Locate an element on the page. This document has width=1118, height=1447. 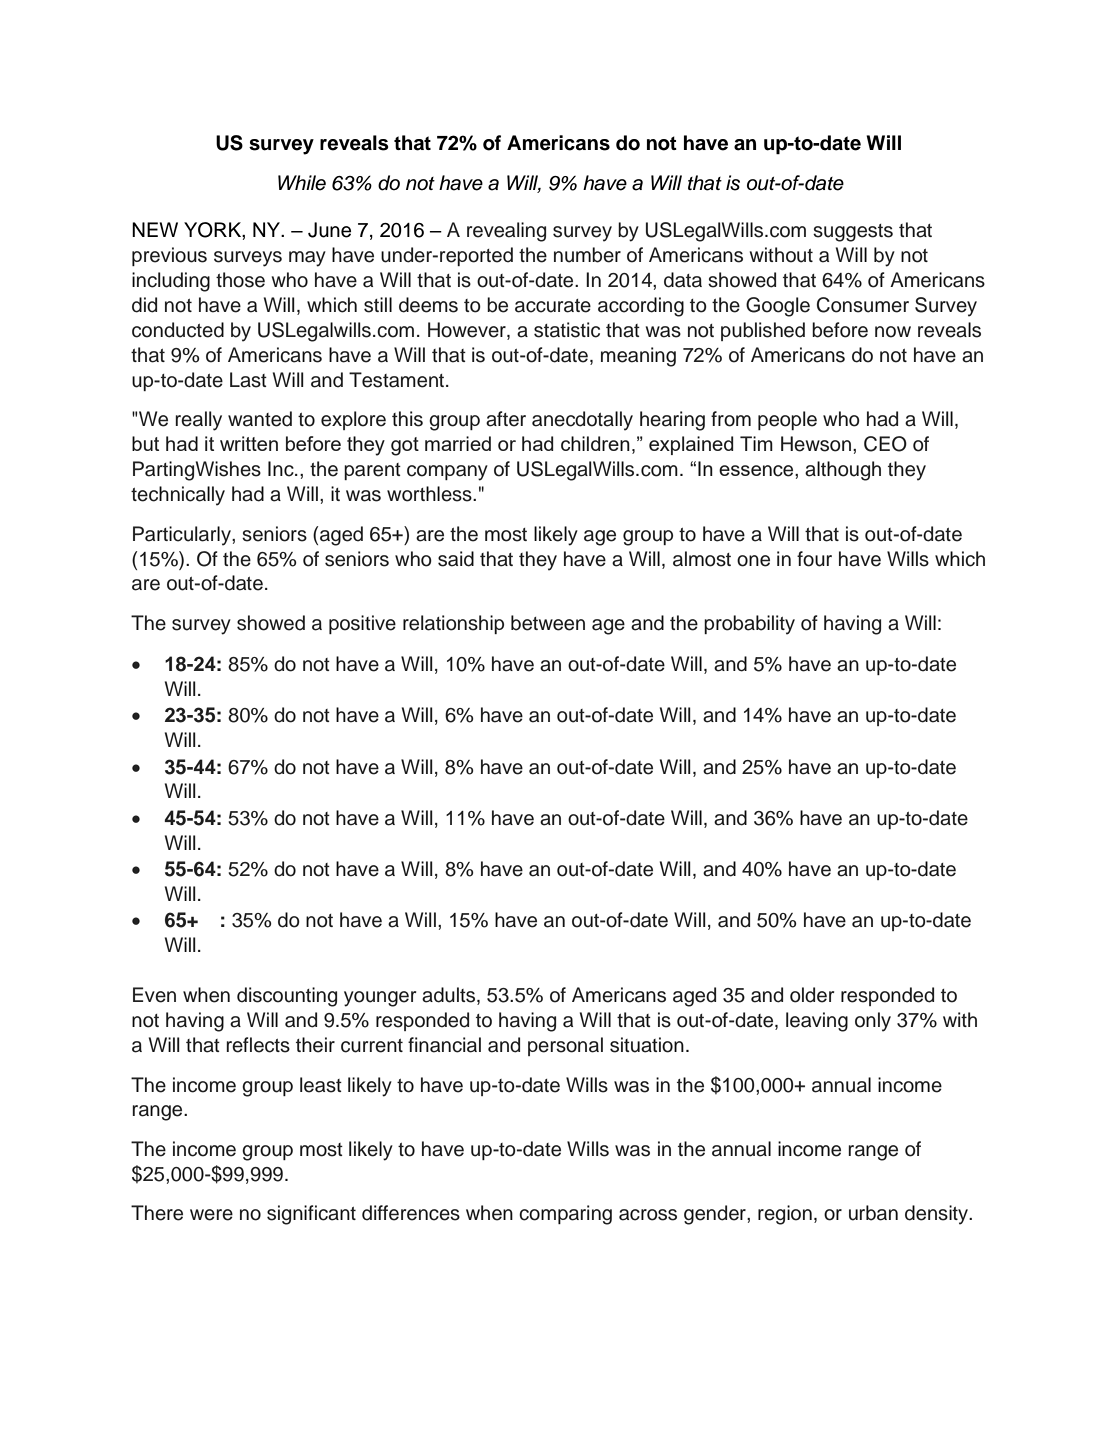
While is located at coordinates (302, 183).
